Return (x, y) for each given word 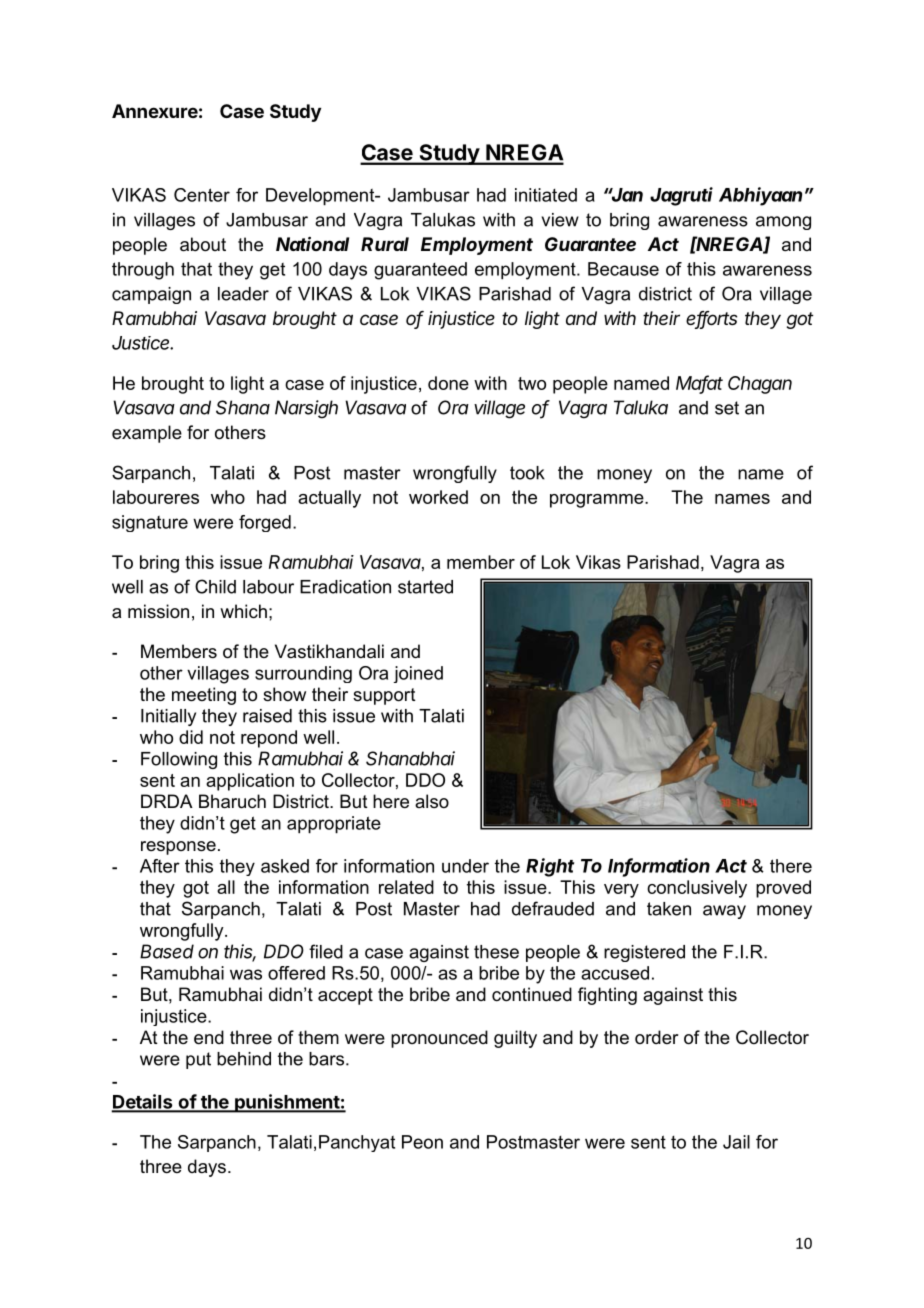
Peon (422, 1142)
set (727, 408)
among (783, 223)
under (465, 866)
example (147, 434)
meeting (204, 696)
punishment (287, 1103)
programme (598, 501)
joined (418, 674)
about (203, 244)
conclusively (697, 889)
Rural (385, 244)
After (160, 866)
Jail (736, 1142)
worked (438, 497)
